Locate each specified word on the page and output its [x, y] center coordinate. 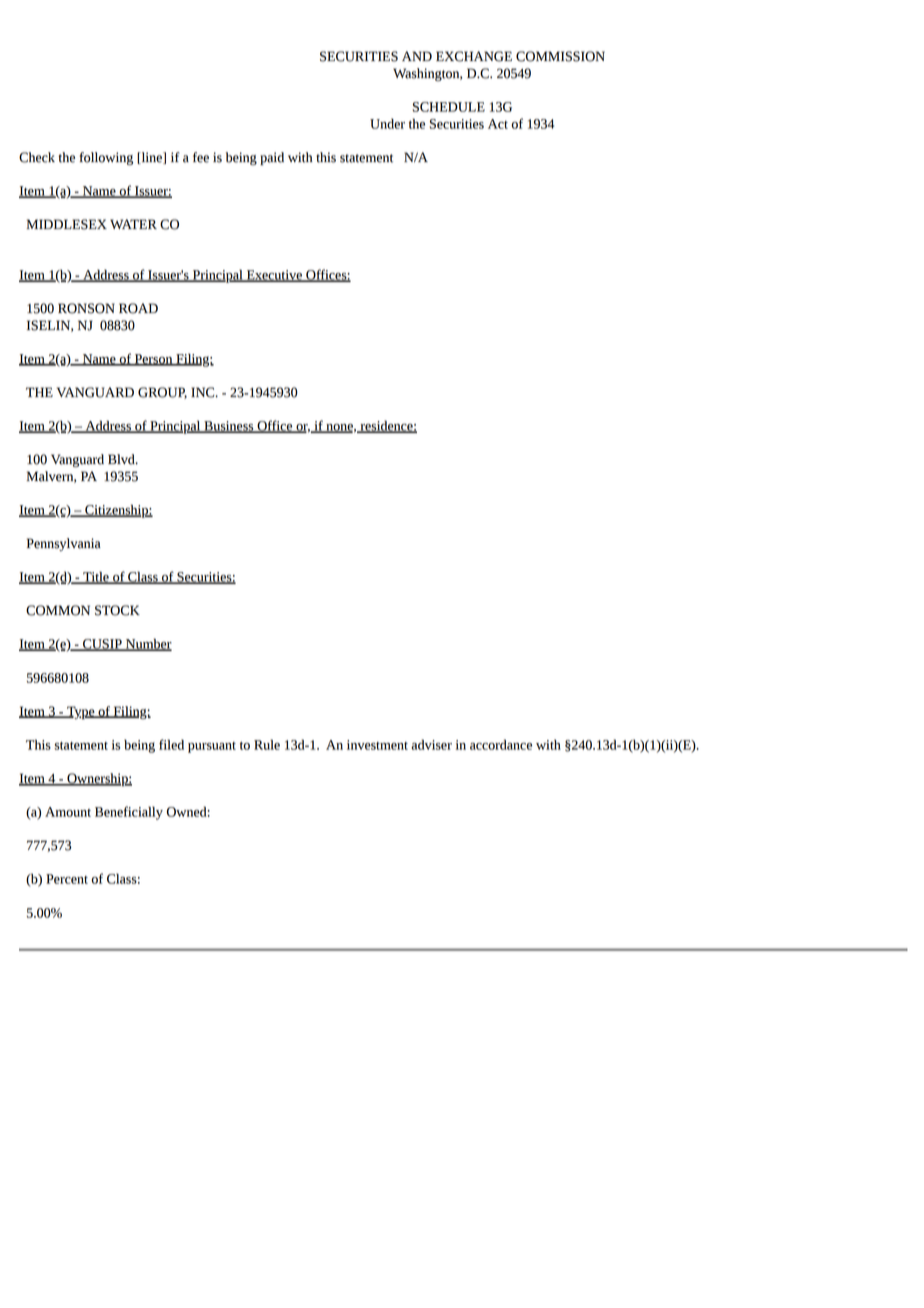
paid [272, 158]
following [106, 158]
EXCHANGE [474, 56]
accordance [501, 744]
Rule [267, 744]
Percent [67, 879]
